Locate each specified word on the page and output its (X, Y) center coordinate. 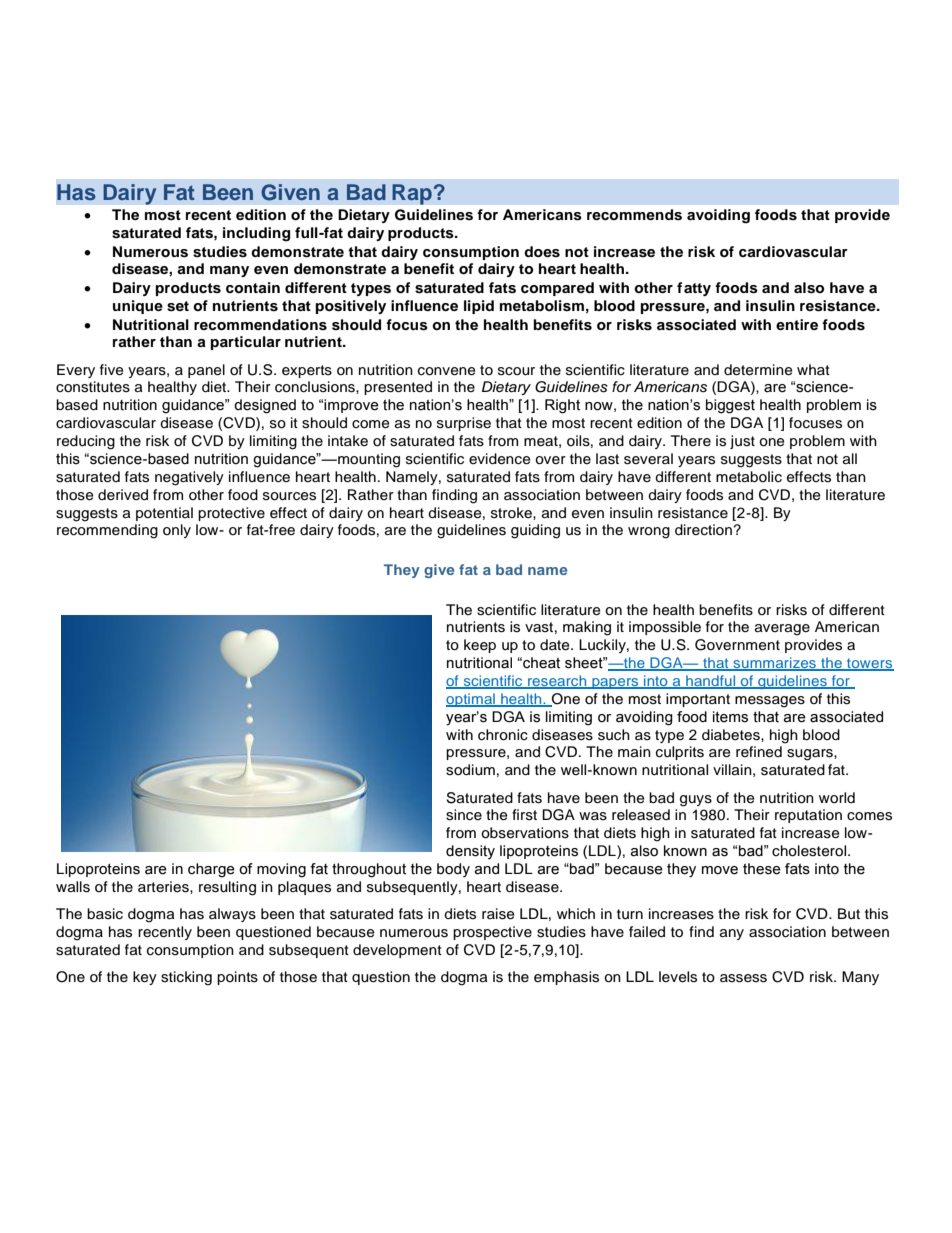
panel (206, 371)
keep (480, 646)
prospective (492, 933)
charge (211, 870)
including (256, 234)
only (177, 531)
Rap (413, 194)
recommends (634, 215)
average (782, 630)
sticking (186, 978)
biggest (730, 406)
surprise (464, 424)
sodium (470, 770)
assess (743, 978)
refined (759, 752)
